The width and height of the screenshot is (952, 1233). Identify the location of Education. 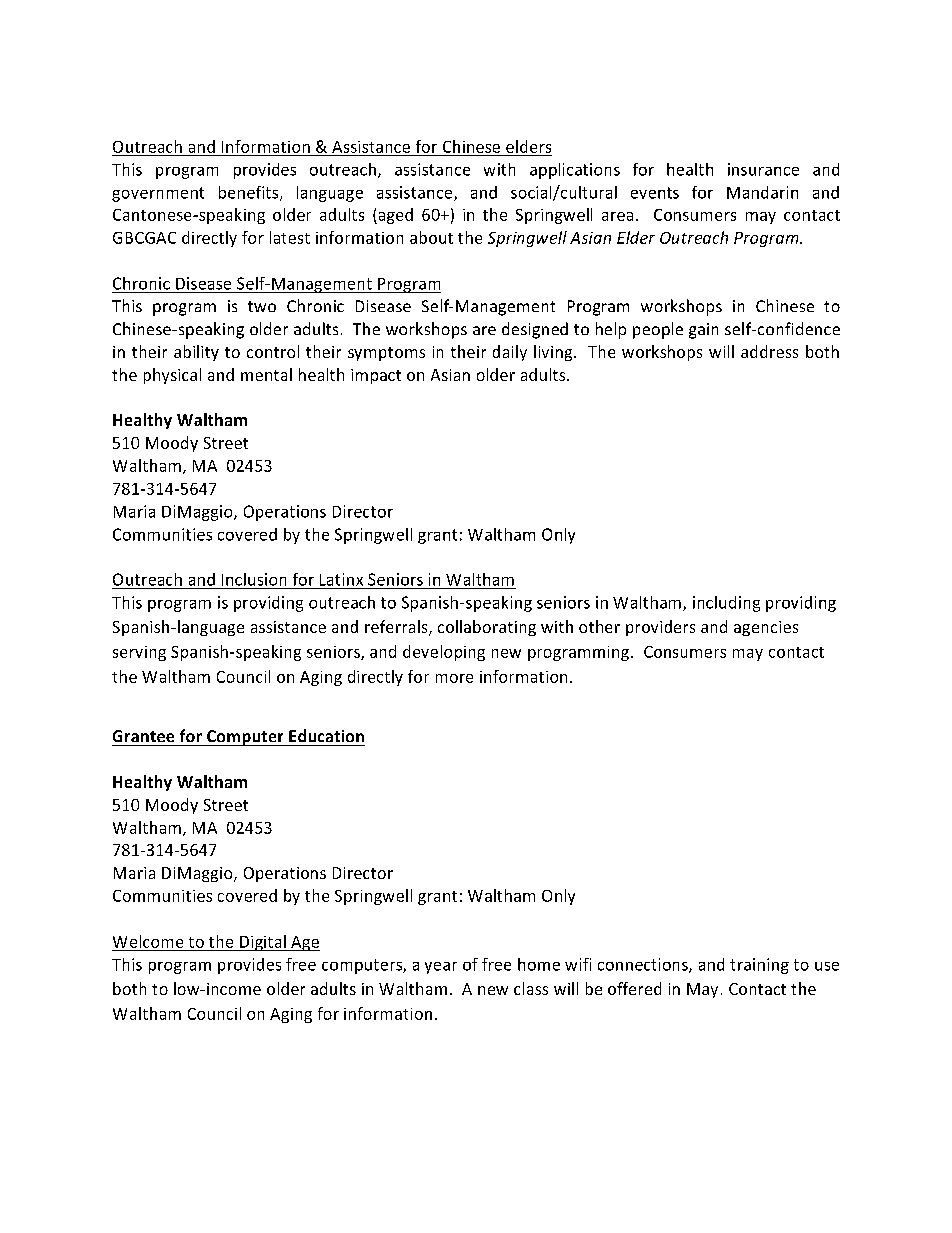
(326, 735).
